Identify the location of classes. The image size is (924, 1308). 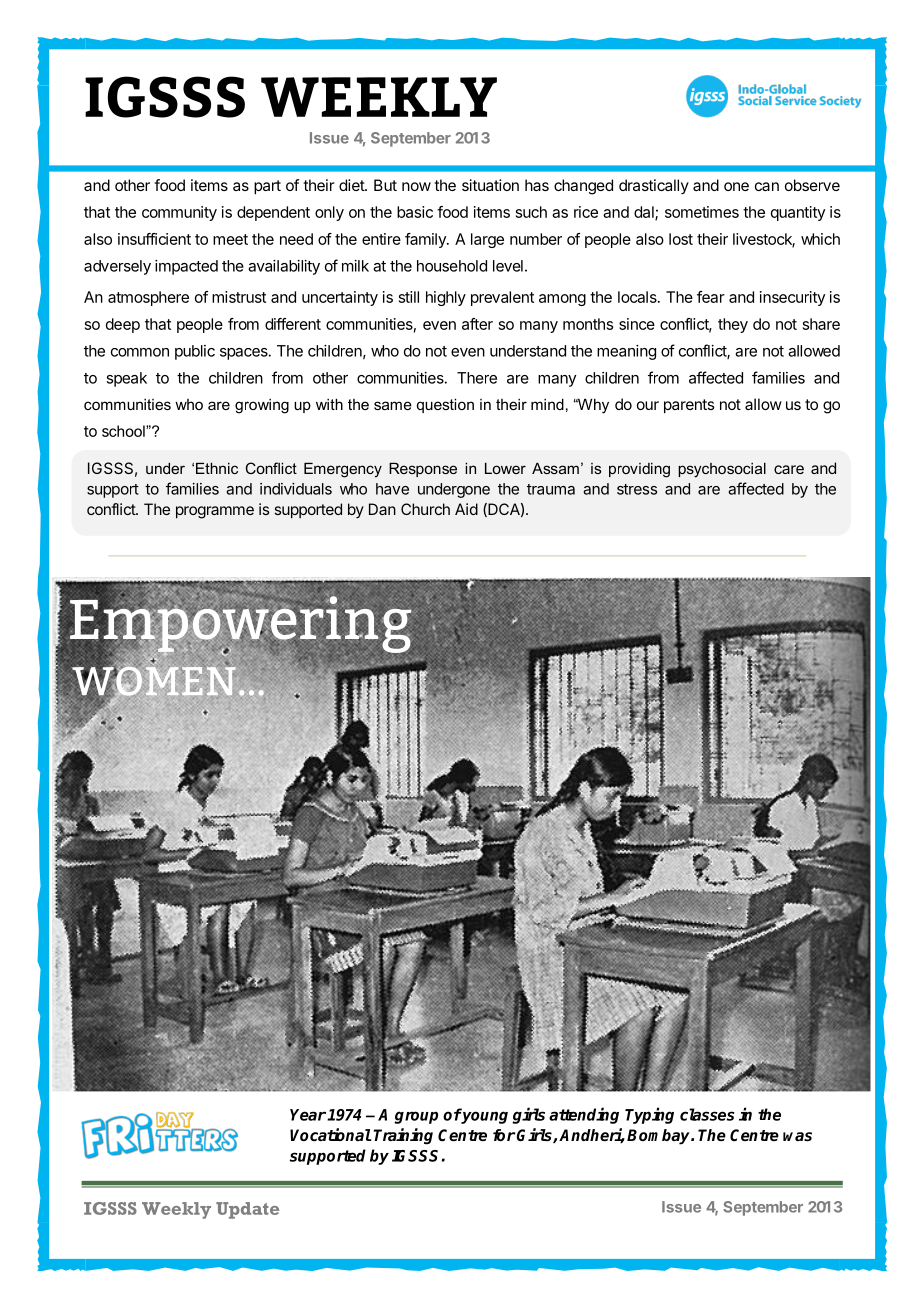
(707, 1114).
